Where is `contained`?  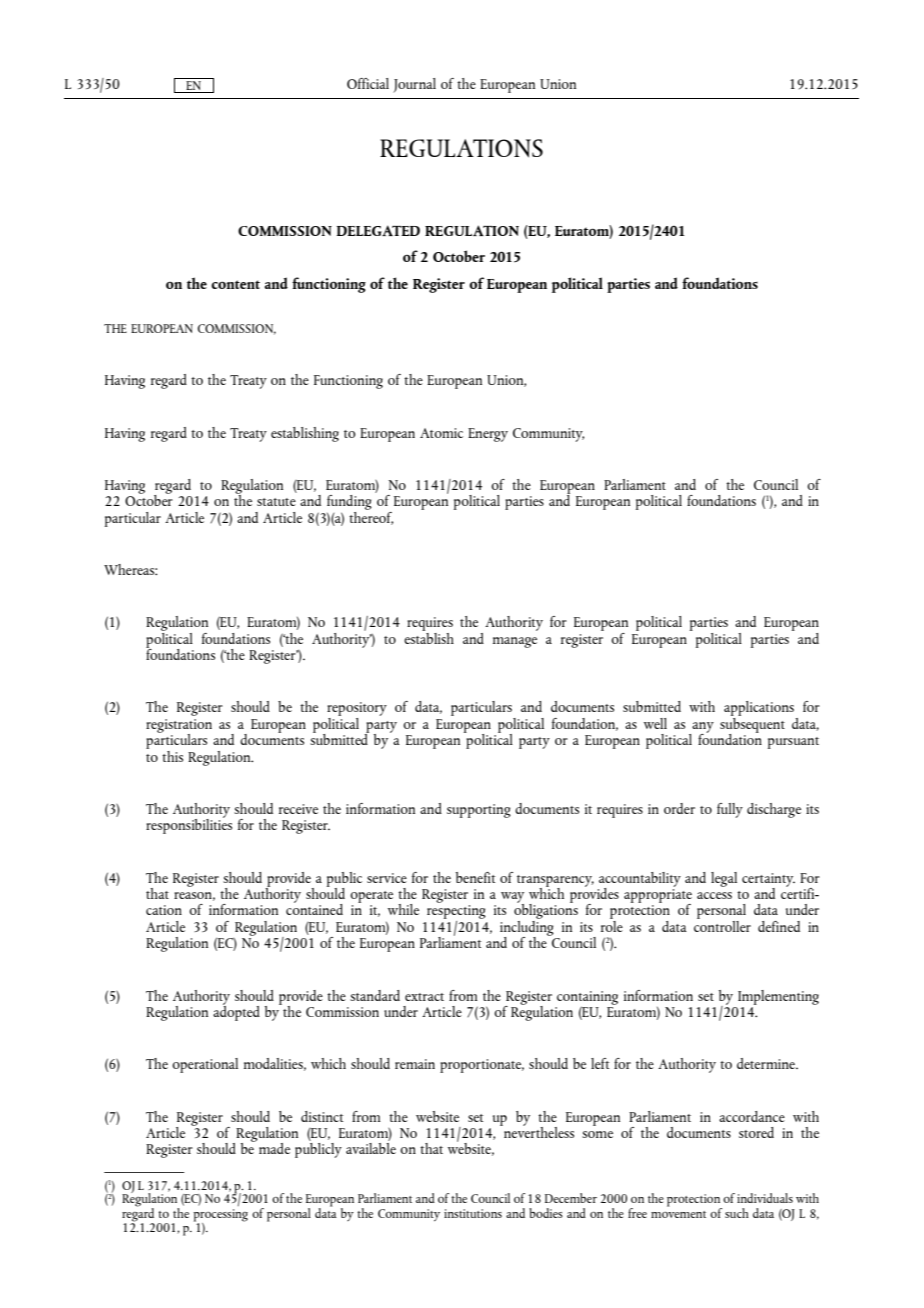 contained is located at coordinates (314, 908).
